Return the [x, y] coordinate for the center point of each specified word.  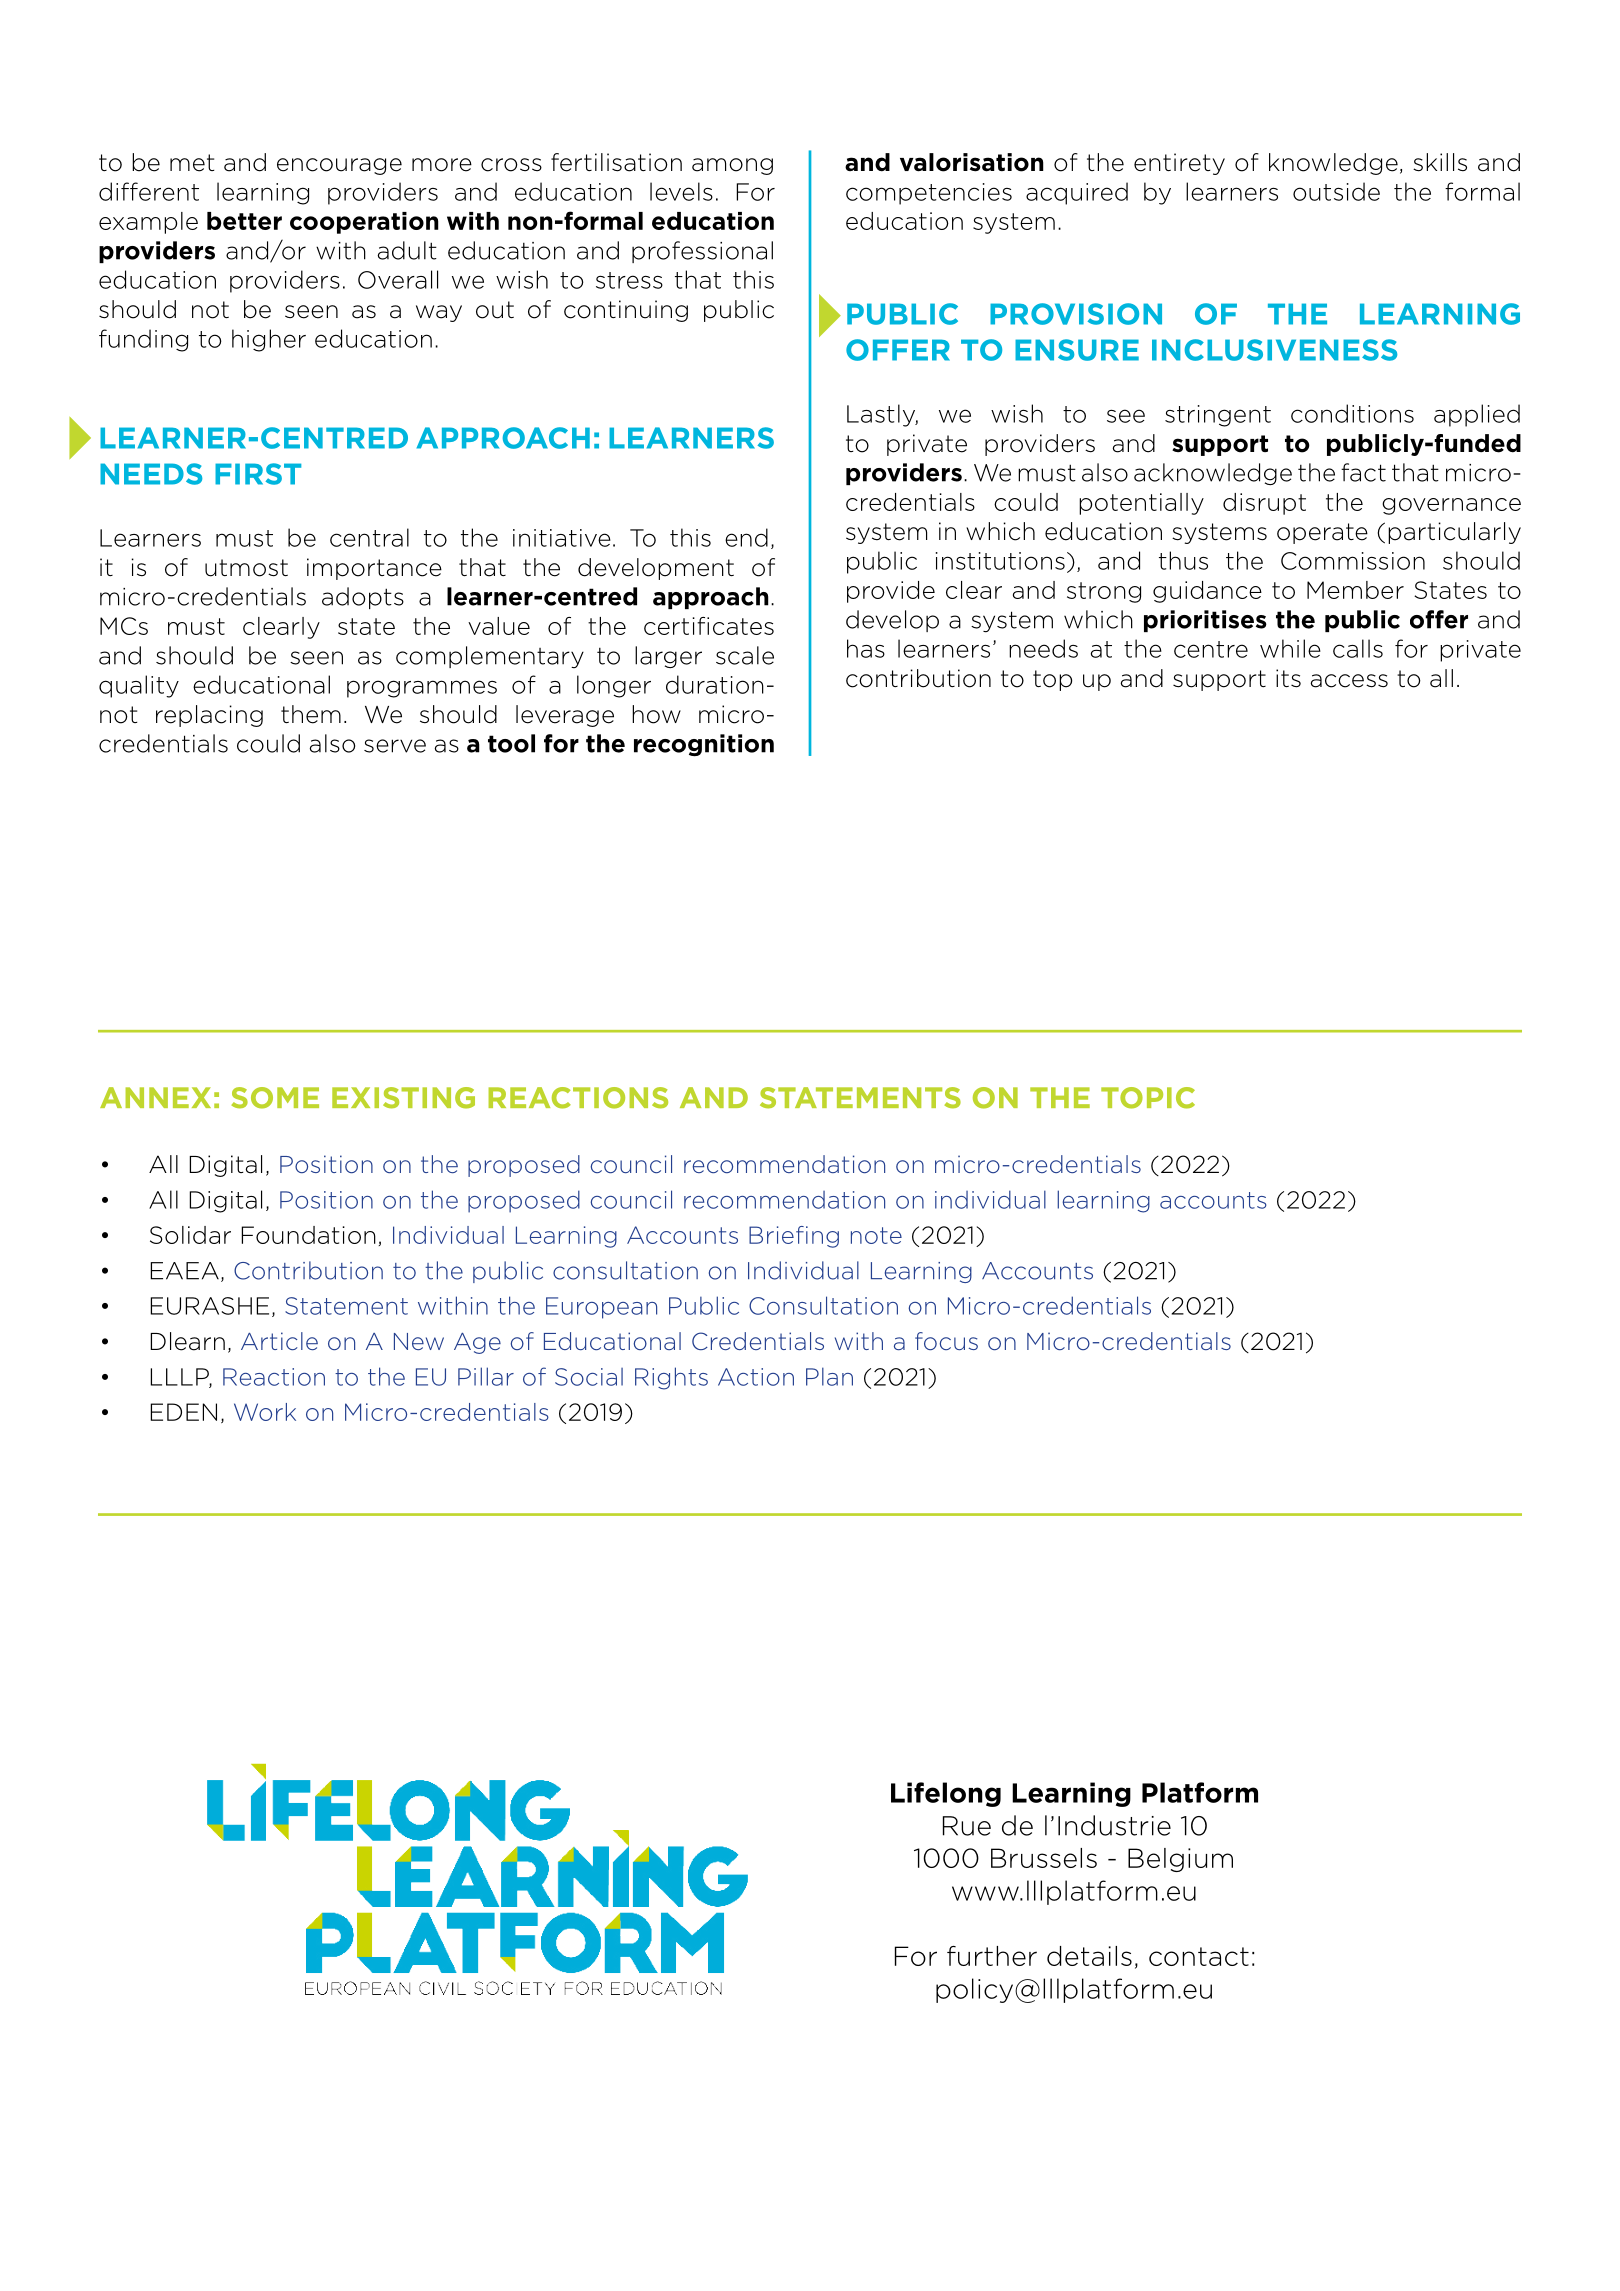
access [1349, 681]
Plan [829, 1376]
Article [279, 1341]
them [311, 714]
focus [946, 1341]
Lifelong [946, 1794]
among [732, 166]
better [244, 221]
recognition [704, 745]
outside [1336, 191]
